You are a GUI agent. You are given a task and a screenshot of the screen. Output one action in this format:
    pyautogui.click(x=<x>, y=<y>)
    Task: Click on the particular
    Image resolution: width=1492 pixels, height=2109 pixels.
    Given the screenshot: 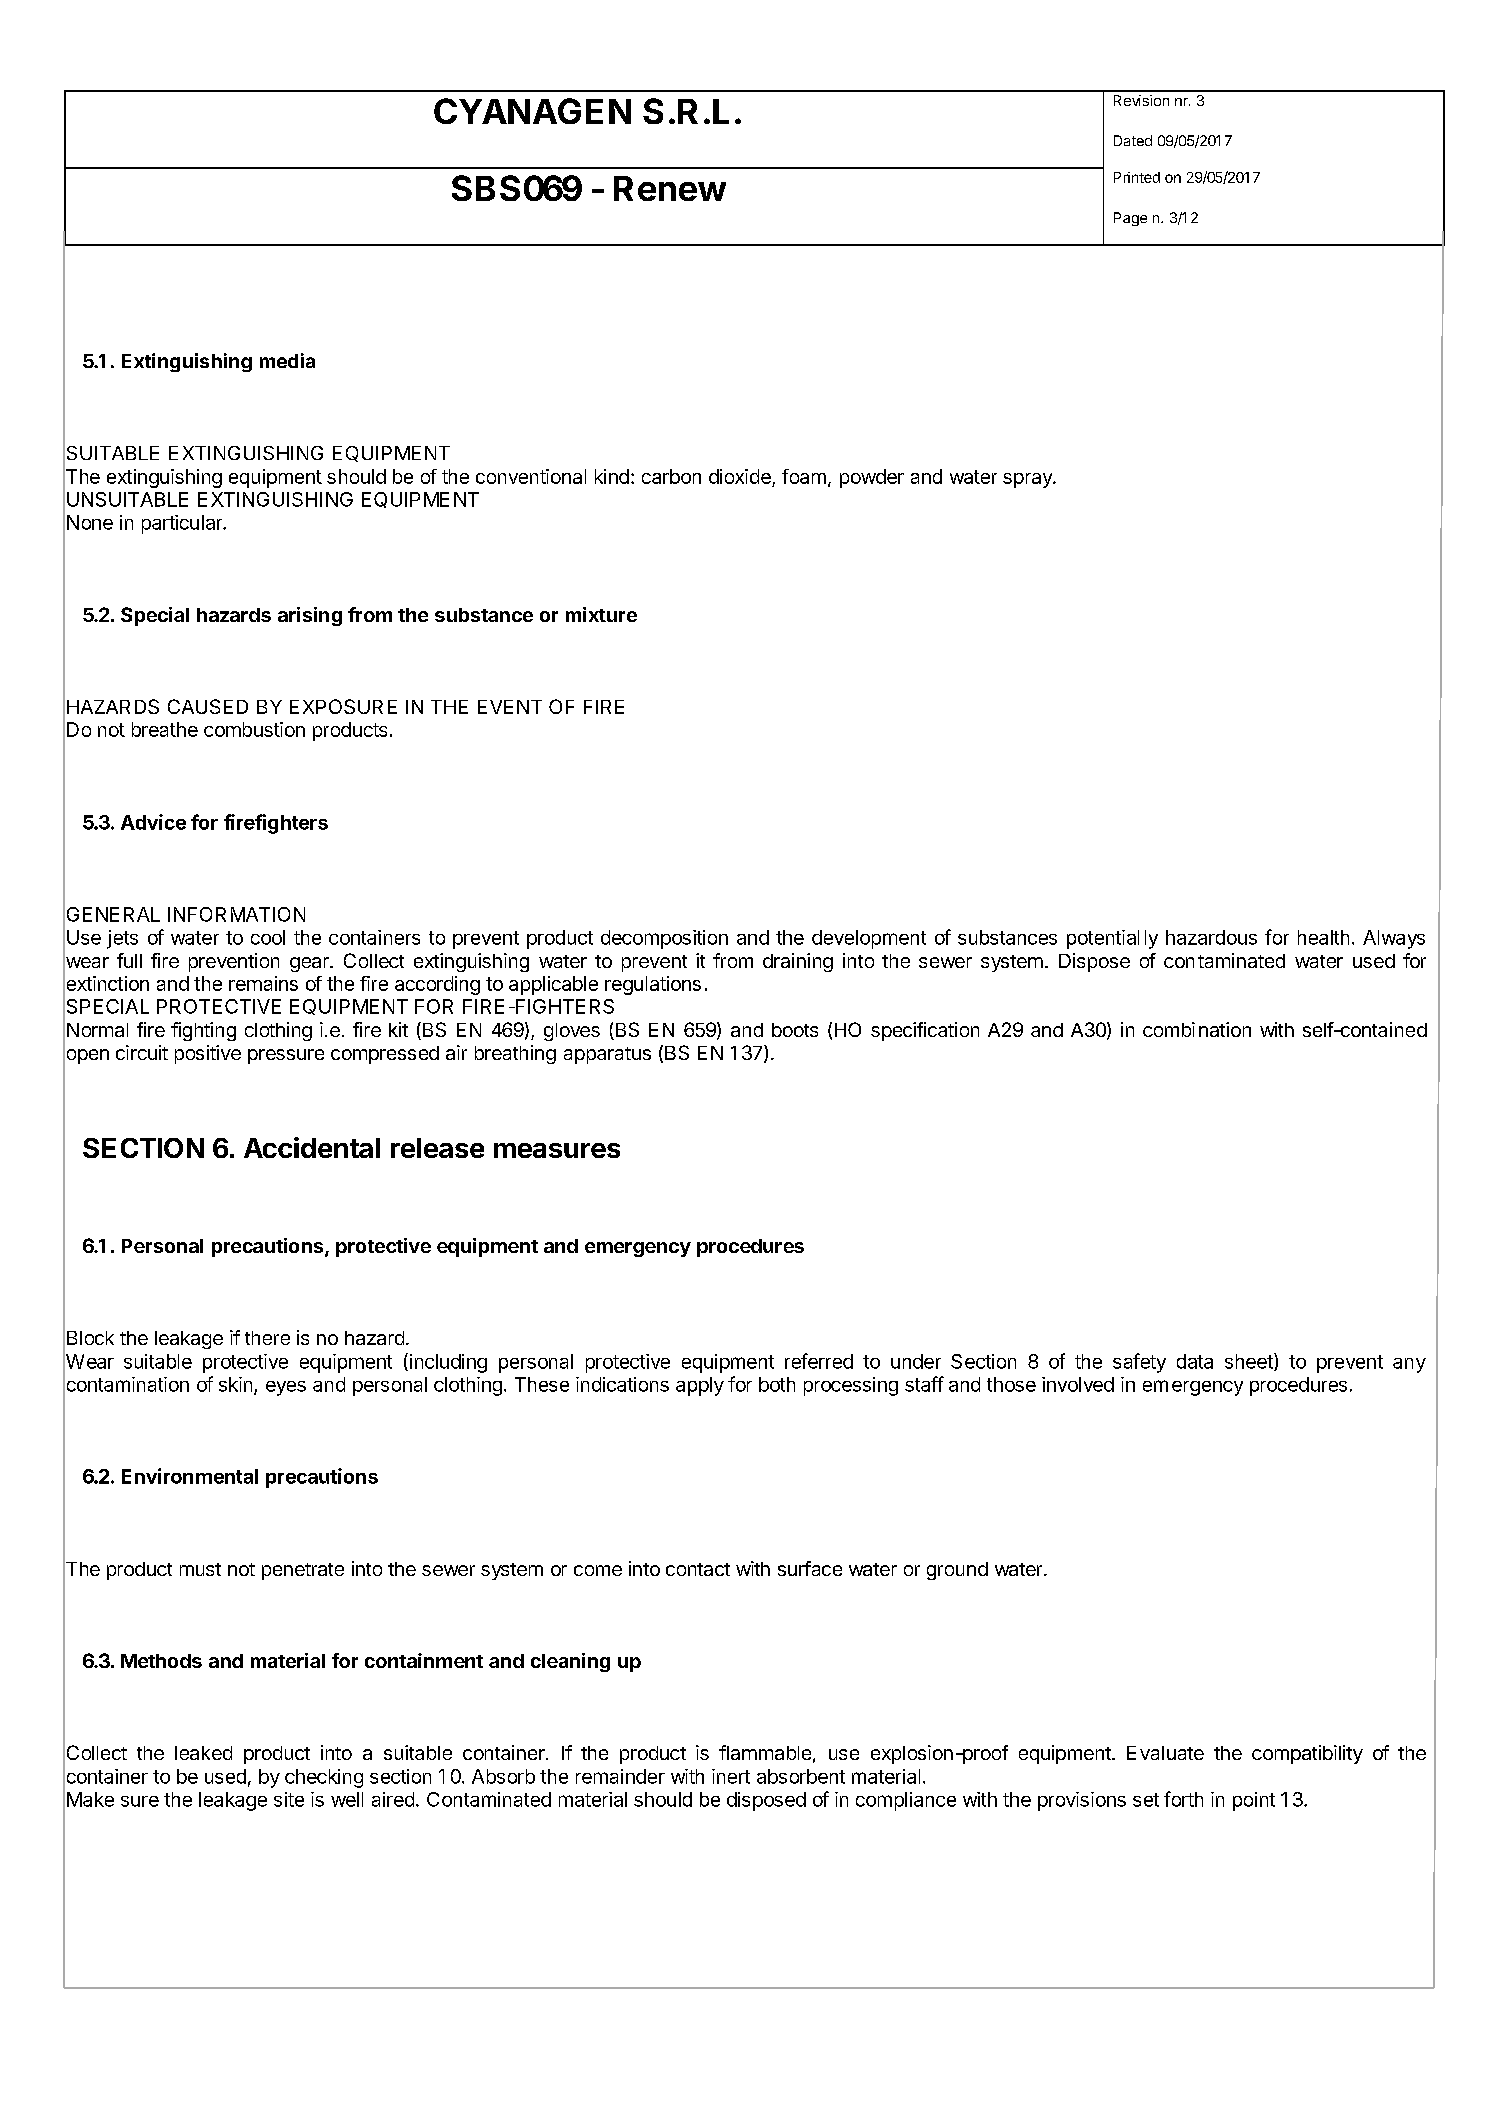 What is the action you would take?
    pyautogui.click(x=183, y=524)
